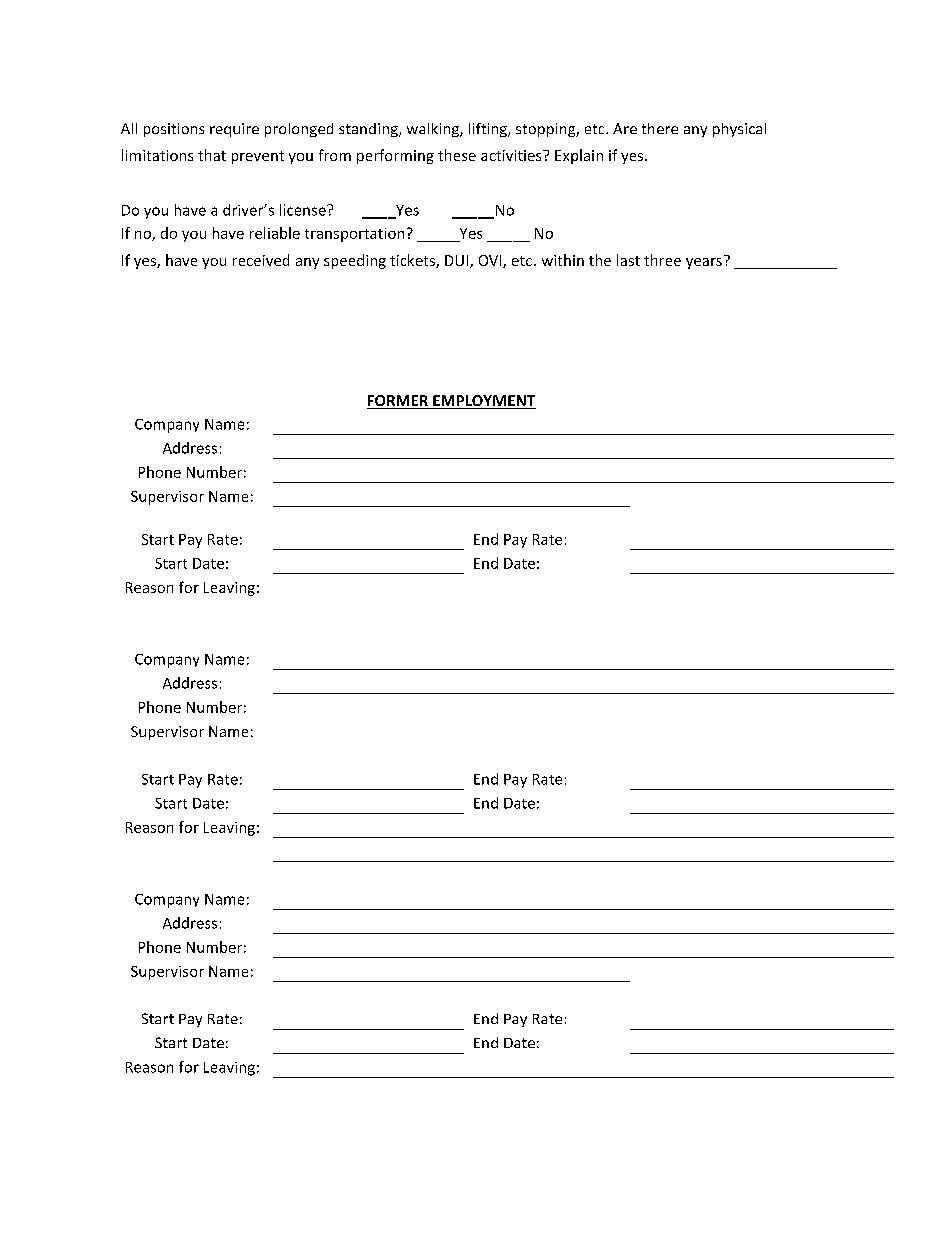 This page has height=1233, width=952. What do you see at coordinates (660, 128) in the page?
I see `there` at bounding box center [660, 128].
